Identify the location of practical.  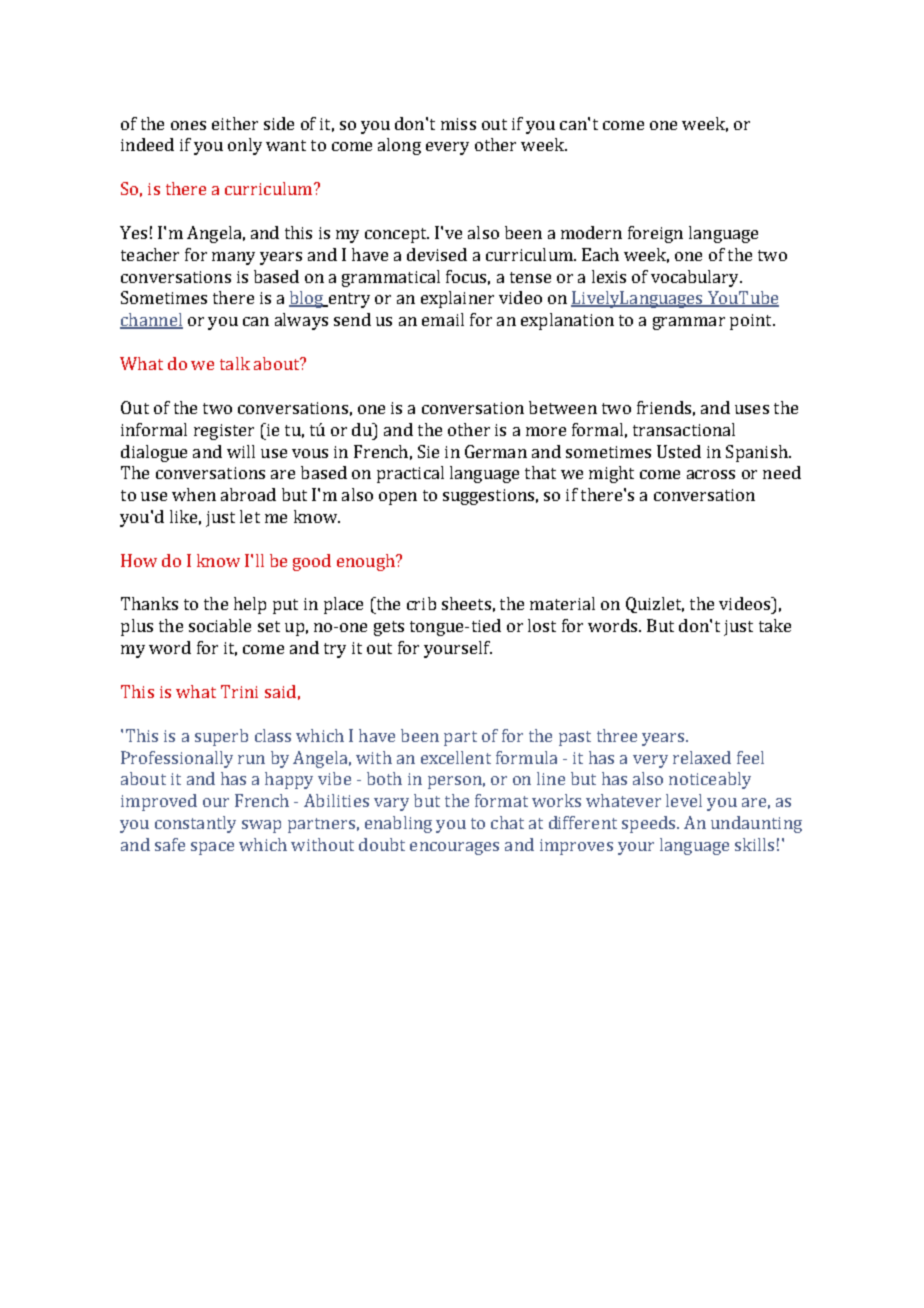
(410, 474).
